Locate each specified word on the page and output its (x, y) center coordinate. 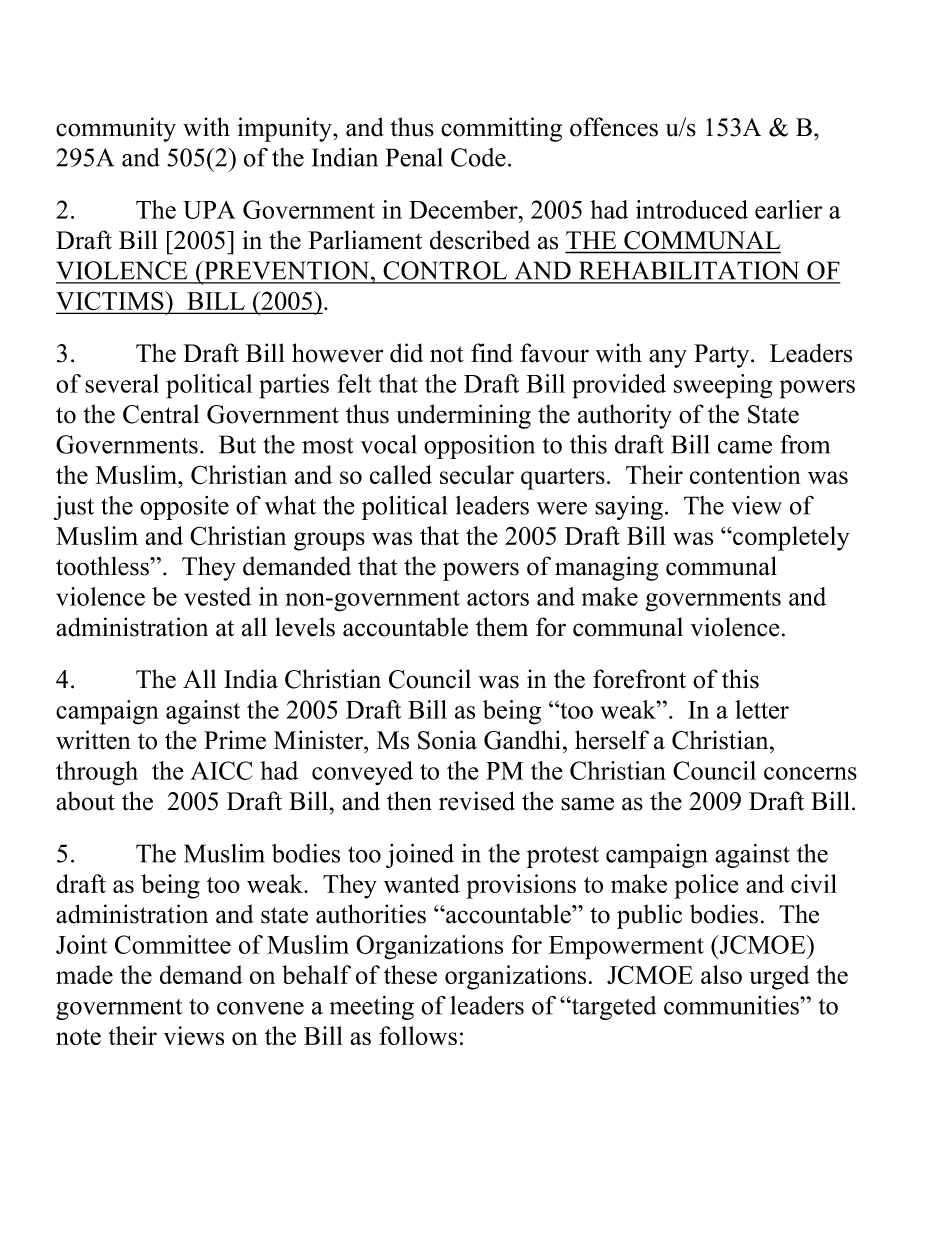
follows (418, 1035)
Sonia (447, 740)
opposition (479, 447)
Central (161, 414)
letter (762, 709)
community (116, 129)
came (745, 447)
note (78, 1037)
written (93, 740)
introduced (692, 209)
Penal (414, 157)
